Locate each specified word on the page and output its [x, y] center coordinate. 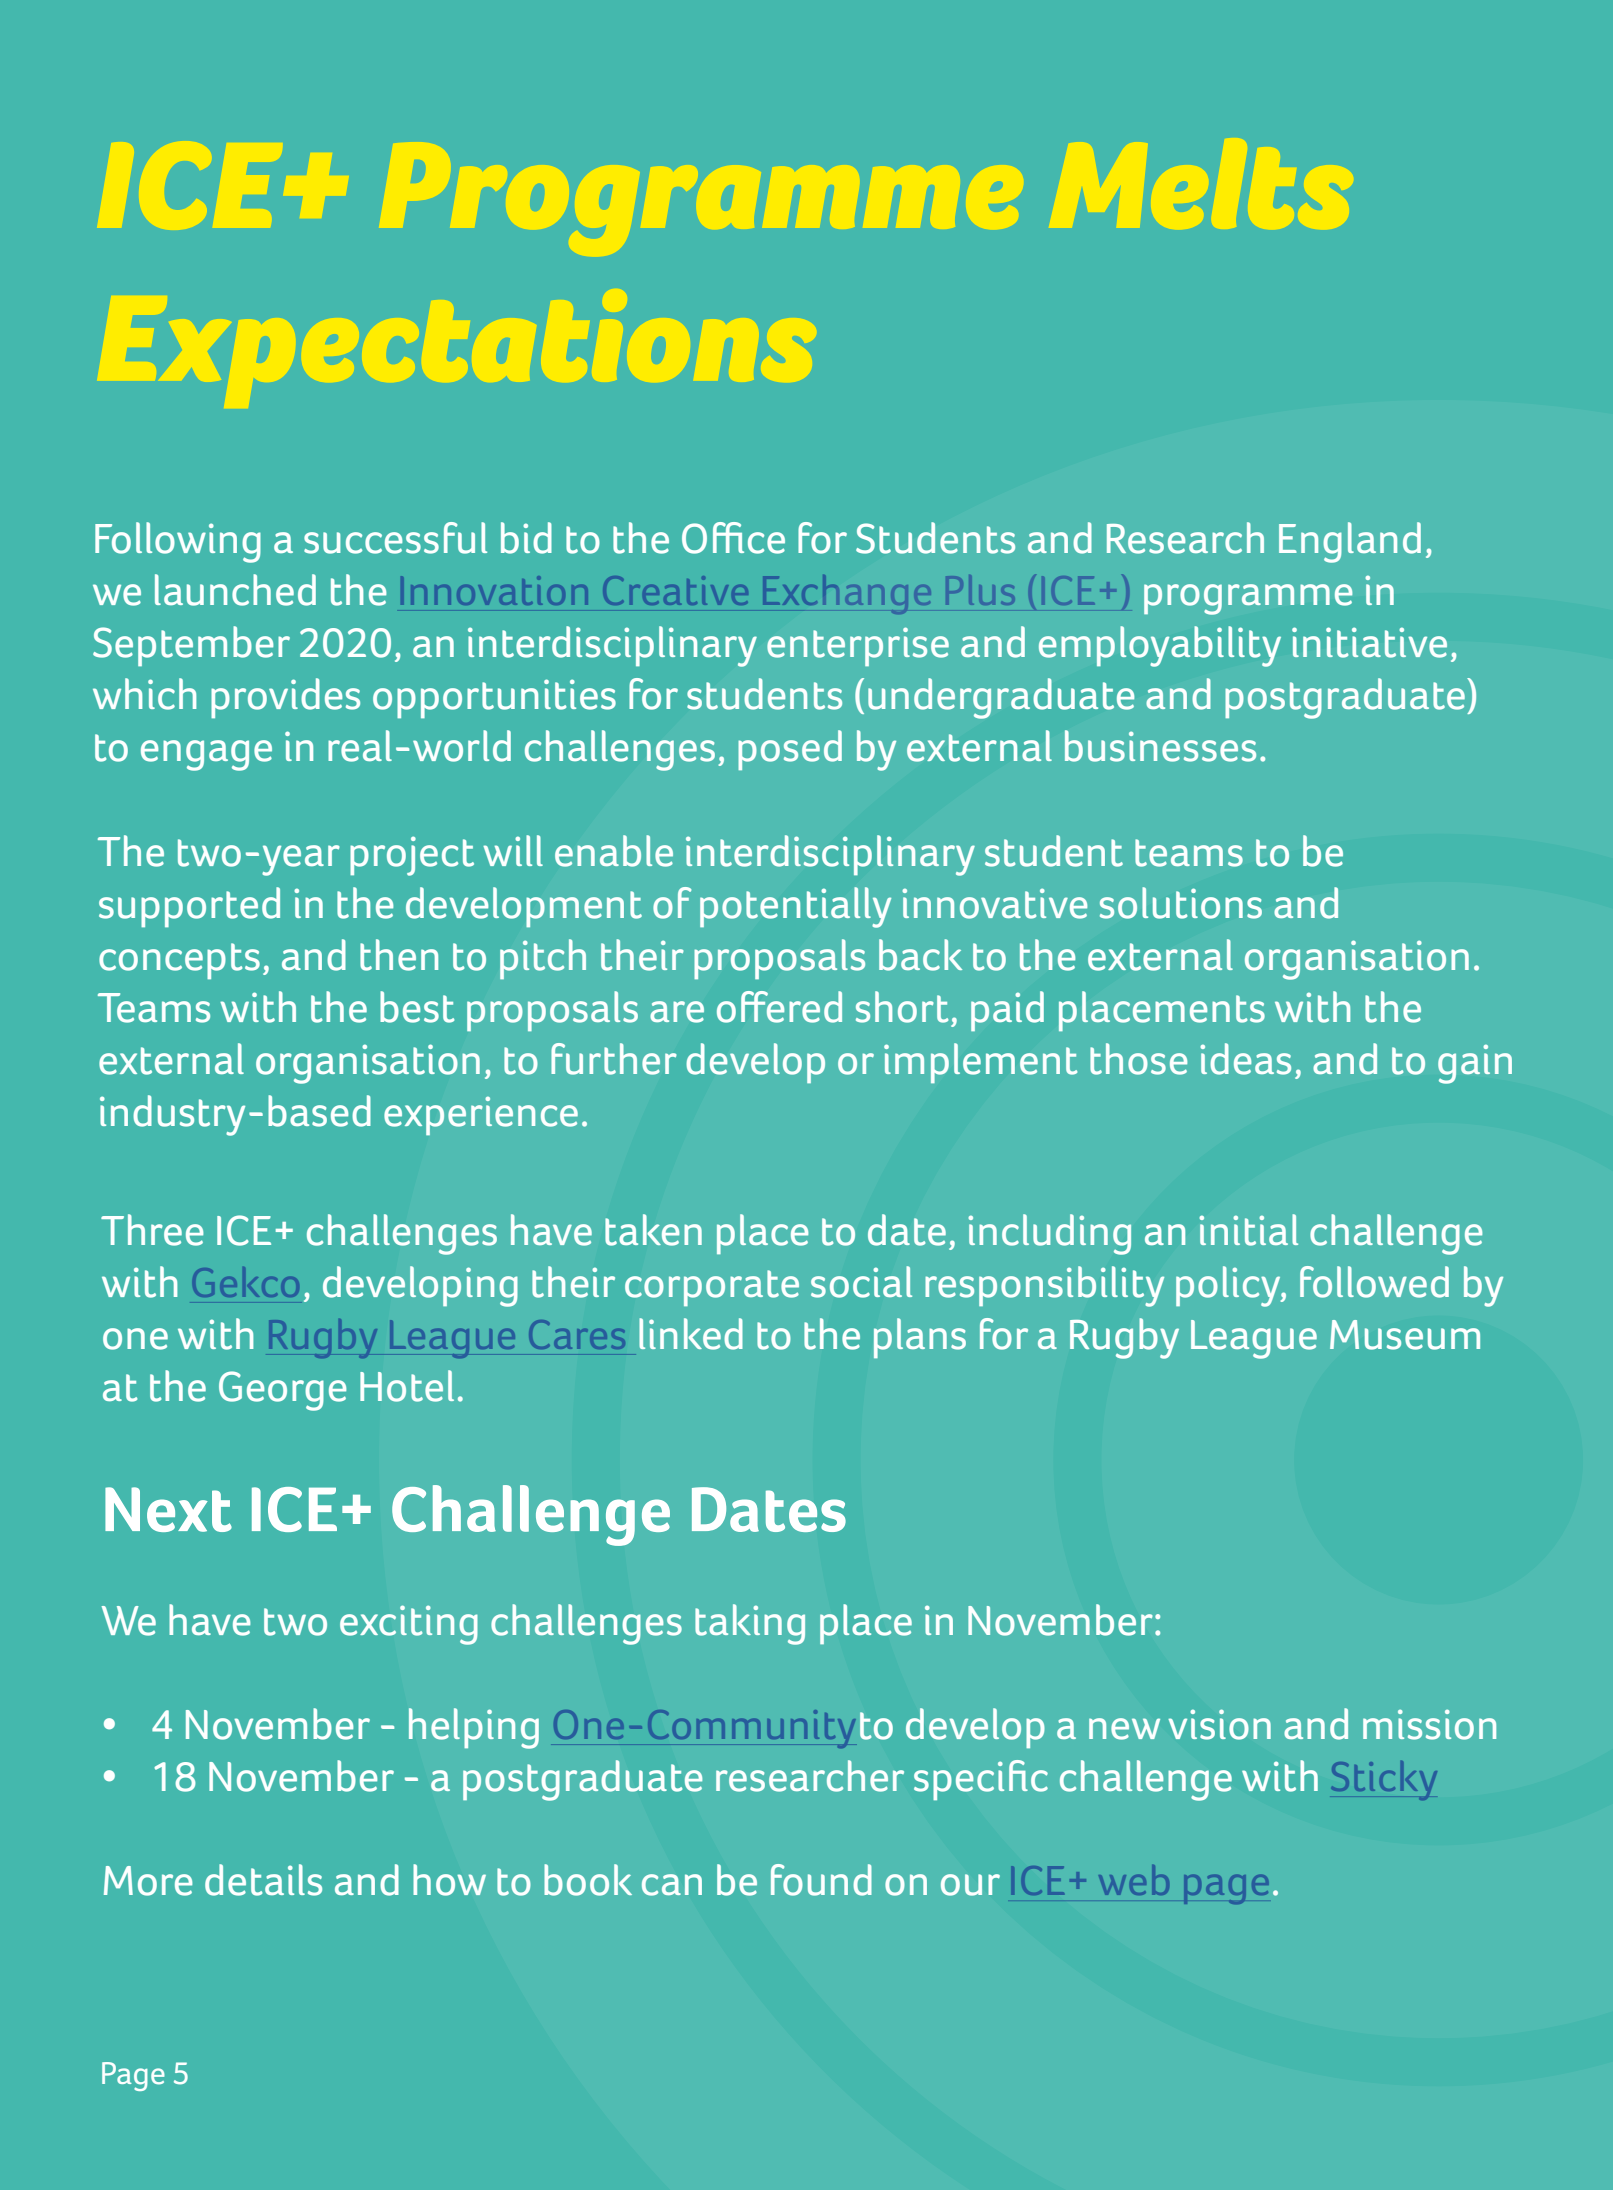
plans [920, 1338]
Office [733, 538]
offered [779, 1007]
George [283, 1391]
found [821, 1880]
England [1350, 542]
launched [235, 590]
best [417, 1007]
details [263, 1880]
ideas [1245, 1059]
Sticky [1384, 1780]
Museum [1405, 1335]
